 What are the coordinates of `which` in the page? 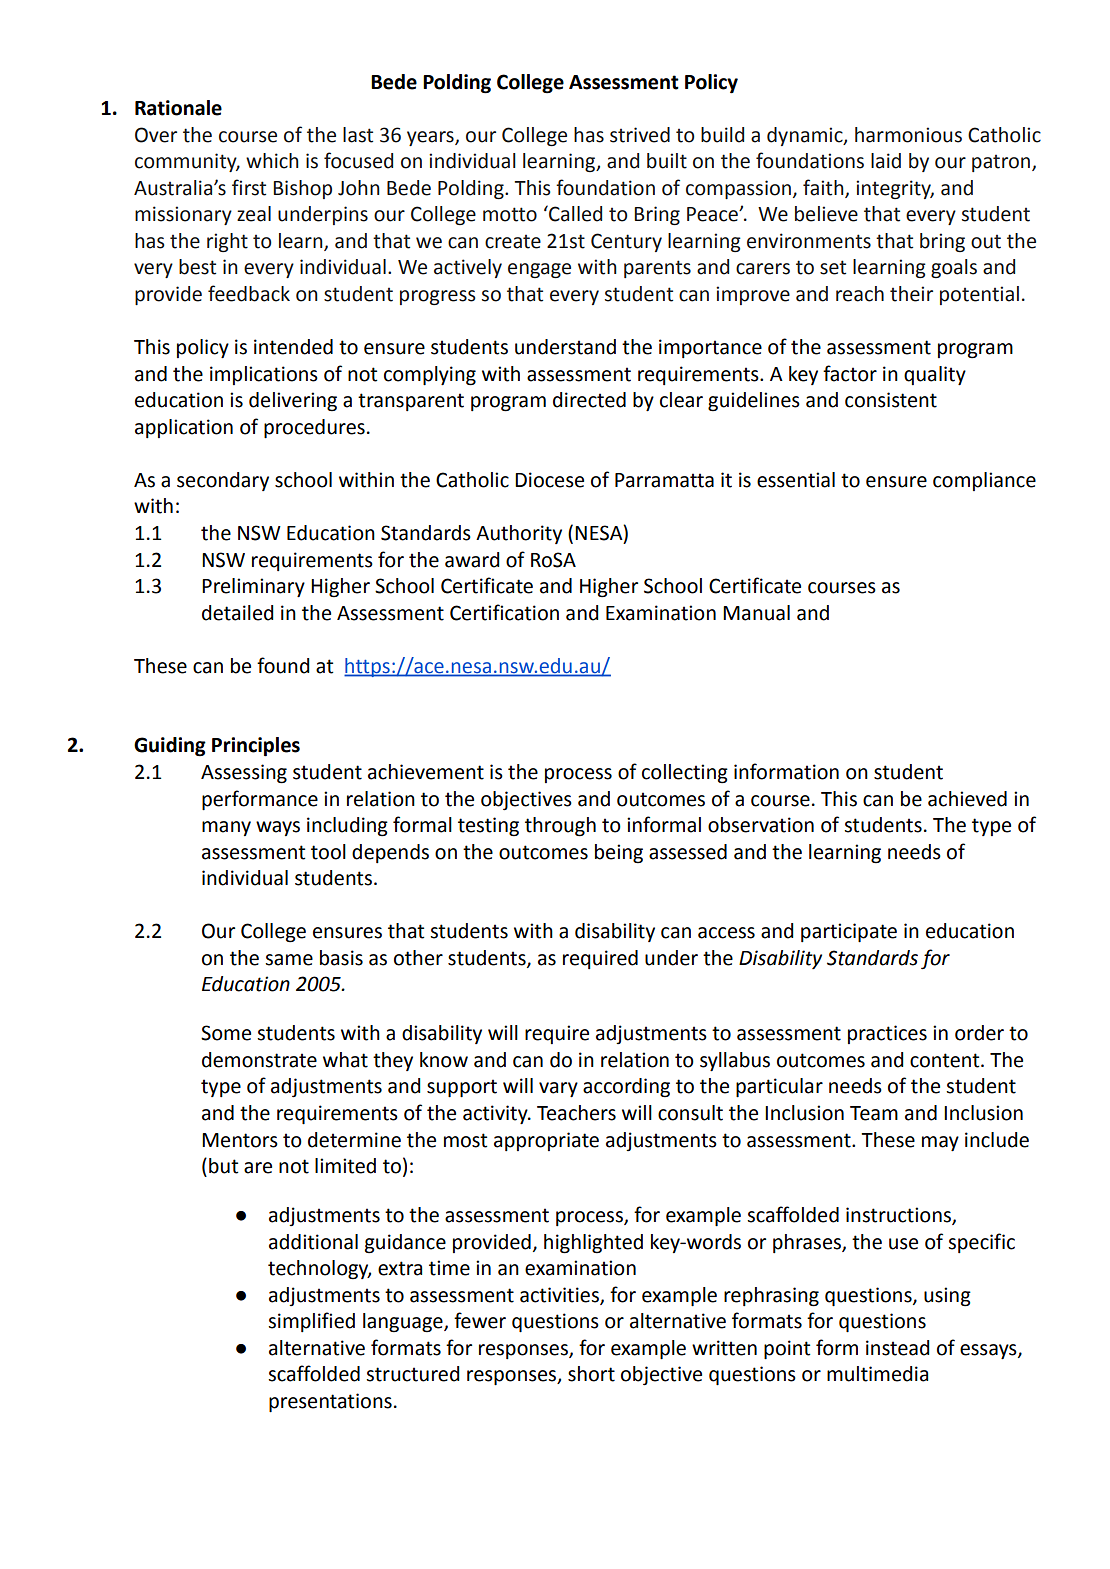 It's located at (272, 161).
